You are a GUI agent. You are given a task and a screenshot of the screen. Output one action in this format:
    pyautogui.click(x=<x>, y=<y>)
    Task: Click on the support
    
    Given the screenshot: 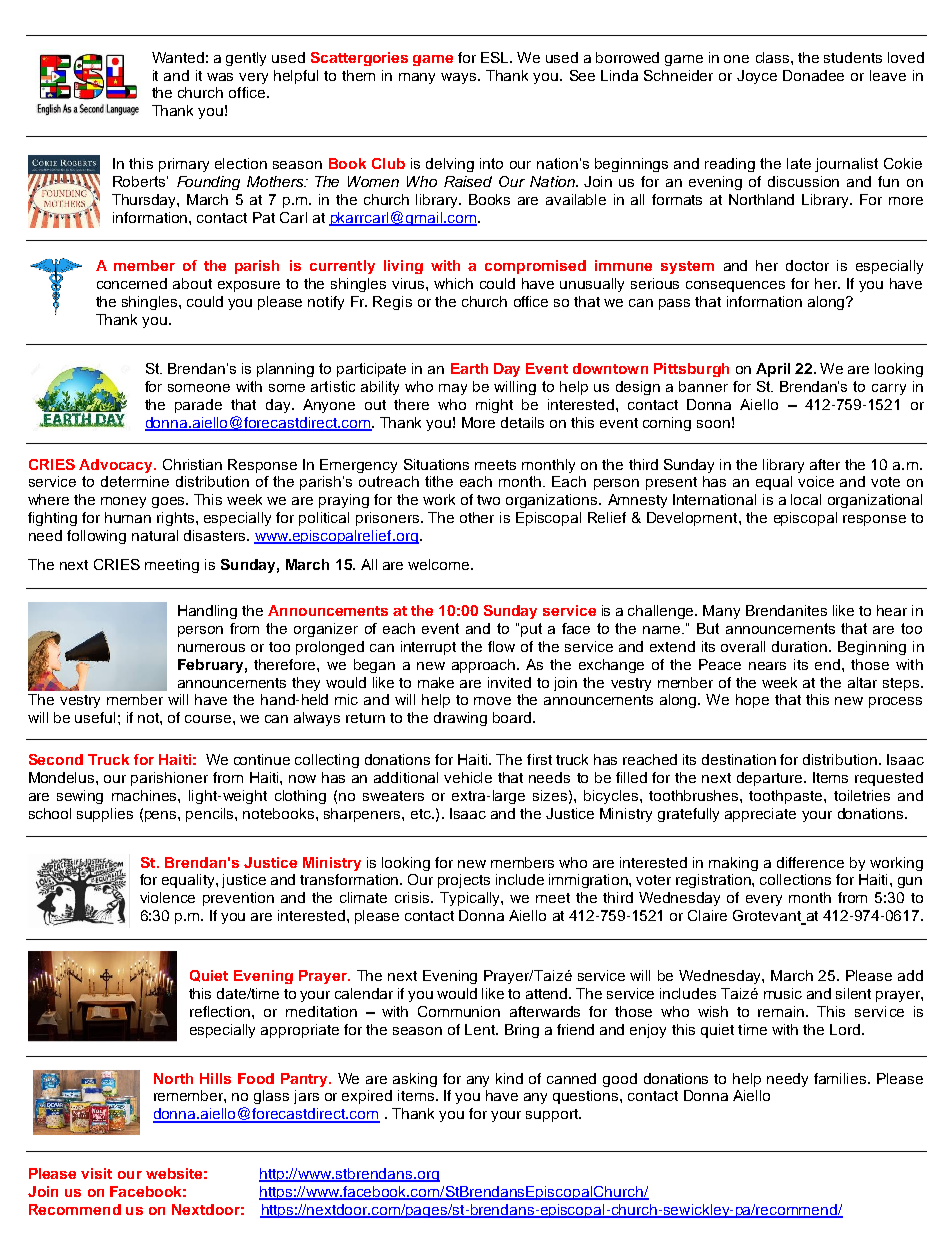 What is the action you would take?
    pyautogui.click(x=553, y=1115)
